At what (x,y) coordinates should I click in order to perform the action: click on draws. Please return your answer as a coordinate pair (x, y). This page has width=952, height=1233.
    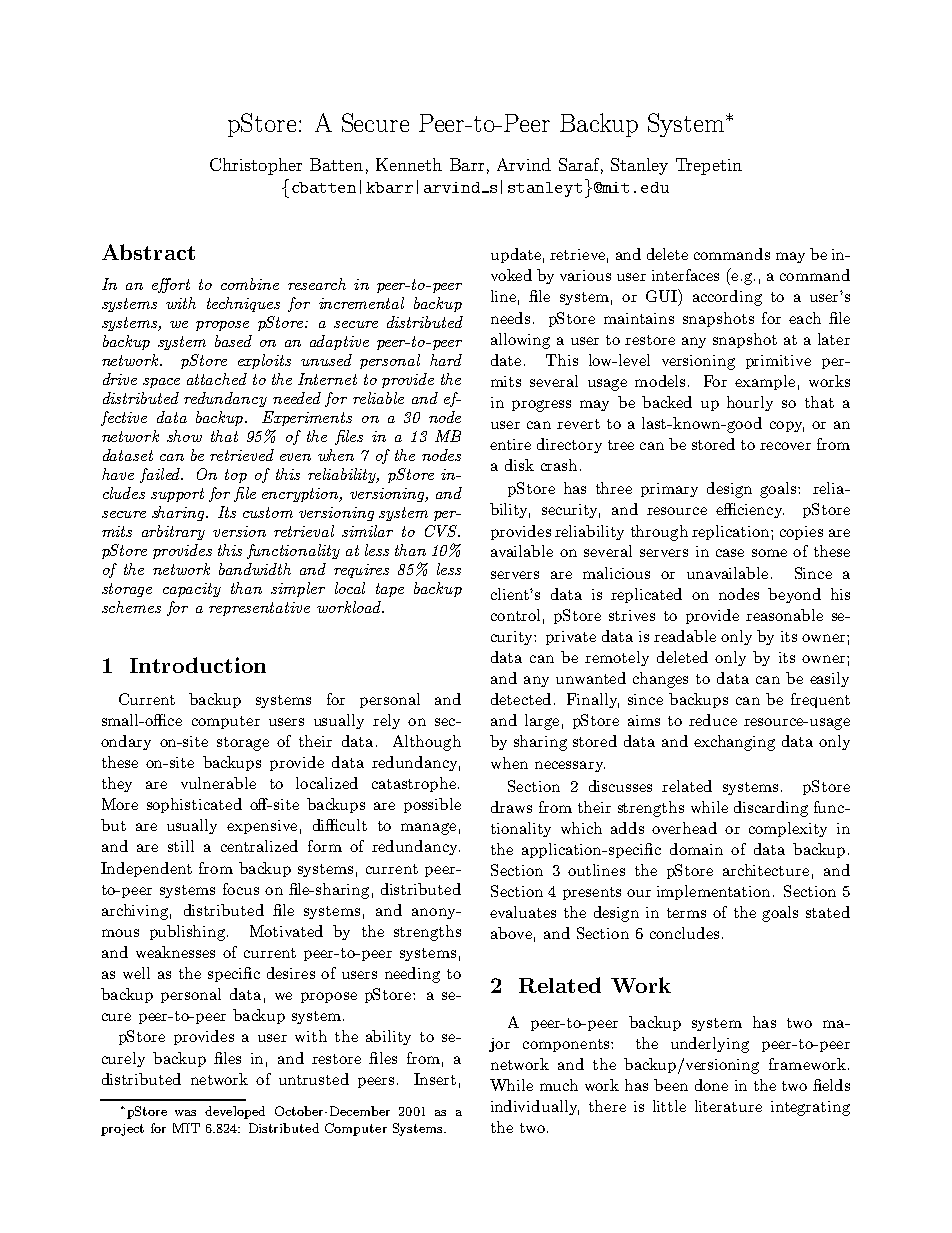
    Looking at the image, I should click on (511, 807).
